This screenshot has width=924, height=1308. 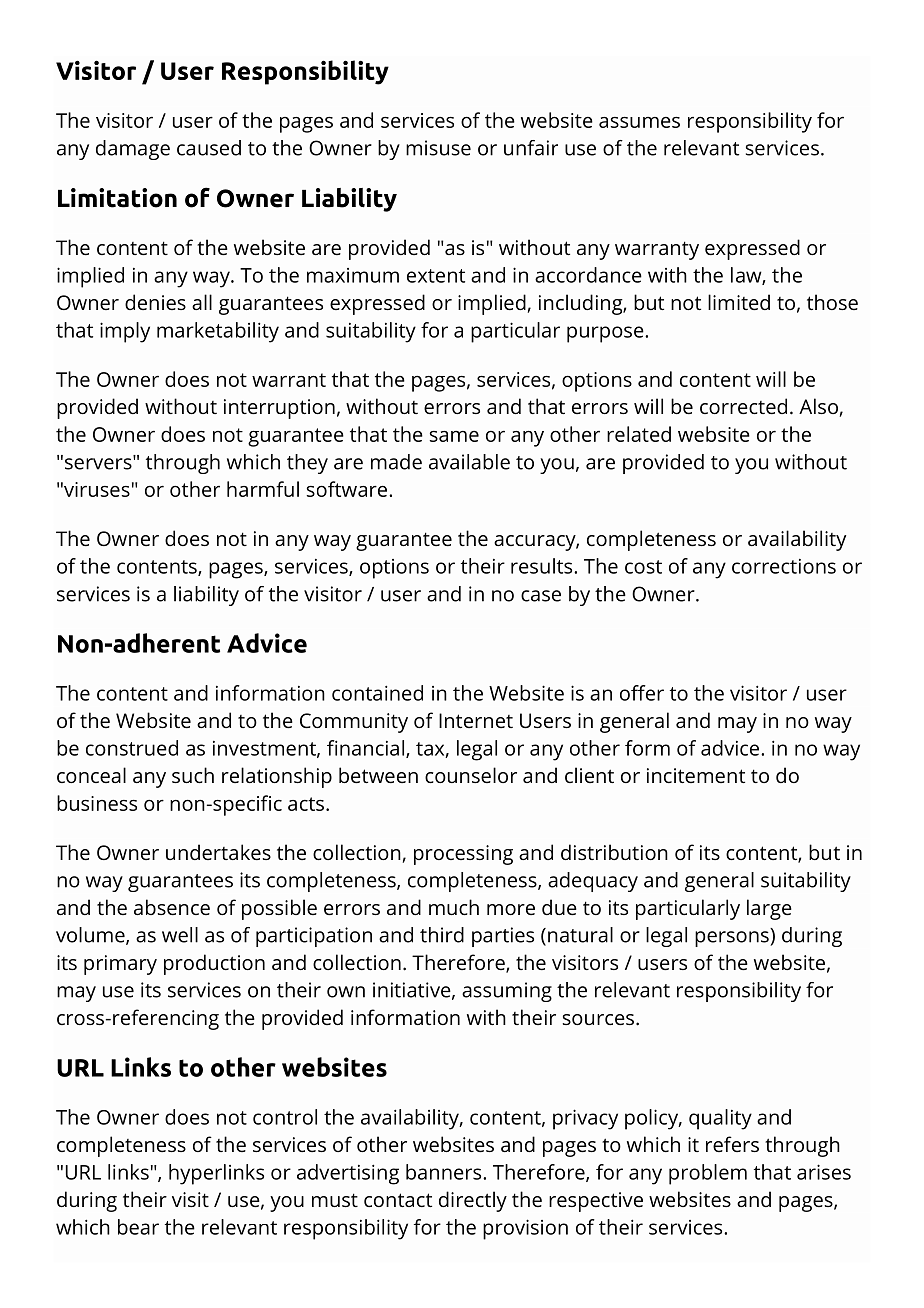 I want to click on Internet, so click(x=476, y=720).
